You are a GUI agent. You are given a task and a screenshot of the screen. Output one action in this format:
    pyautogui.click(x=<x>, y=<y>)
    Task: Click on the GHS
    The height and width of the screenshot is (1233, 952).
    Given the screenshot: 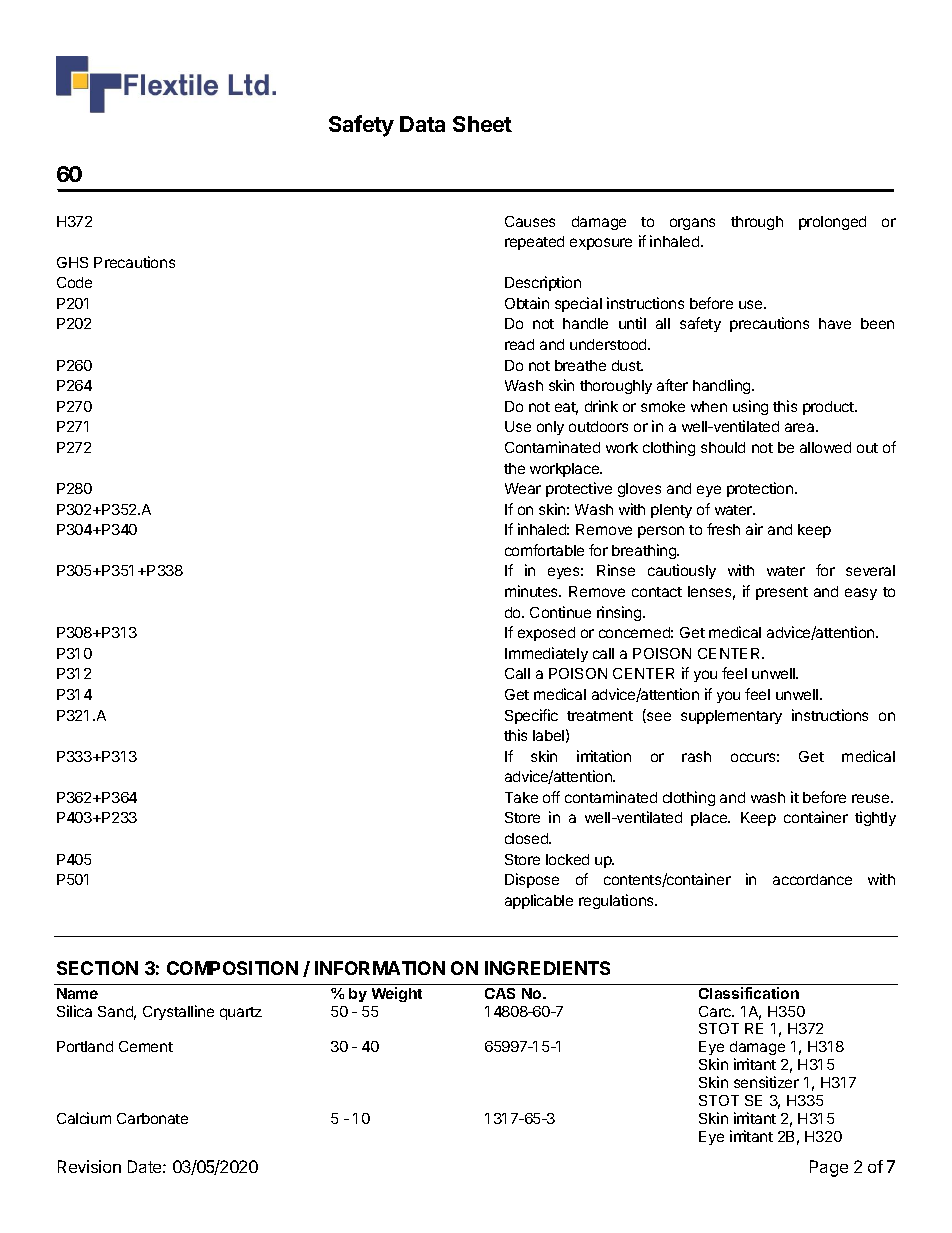 What is the action you would take?
    pyautogui.click(x=72, y=262)
